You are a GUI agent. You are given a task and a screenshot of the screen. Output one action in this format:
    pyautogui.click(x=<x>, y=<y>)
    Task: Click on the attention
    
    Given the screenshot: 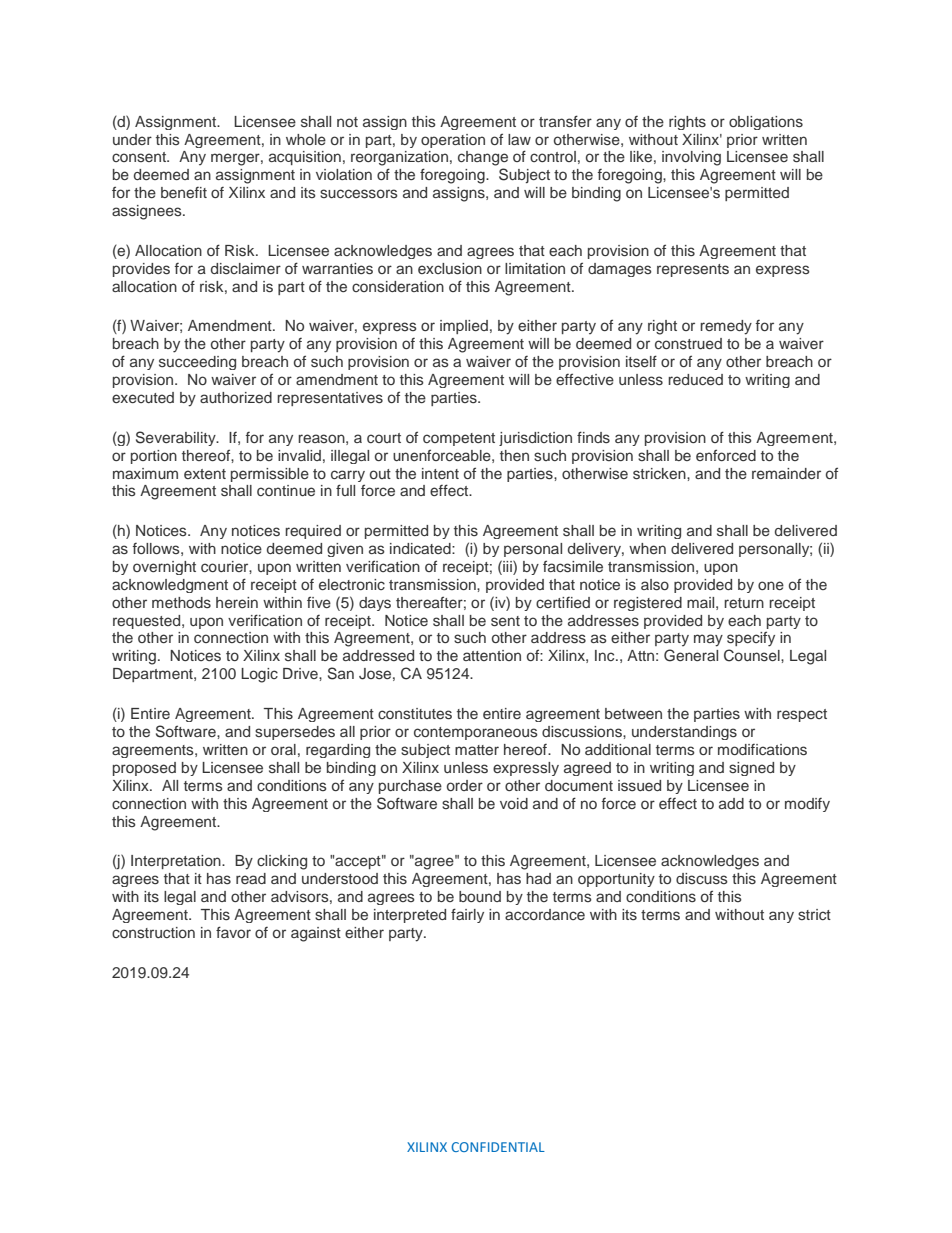 What is the action you would take?
    pyautogui.click(x=492, y=655)
